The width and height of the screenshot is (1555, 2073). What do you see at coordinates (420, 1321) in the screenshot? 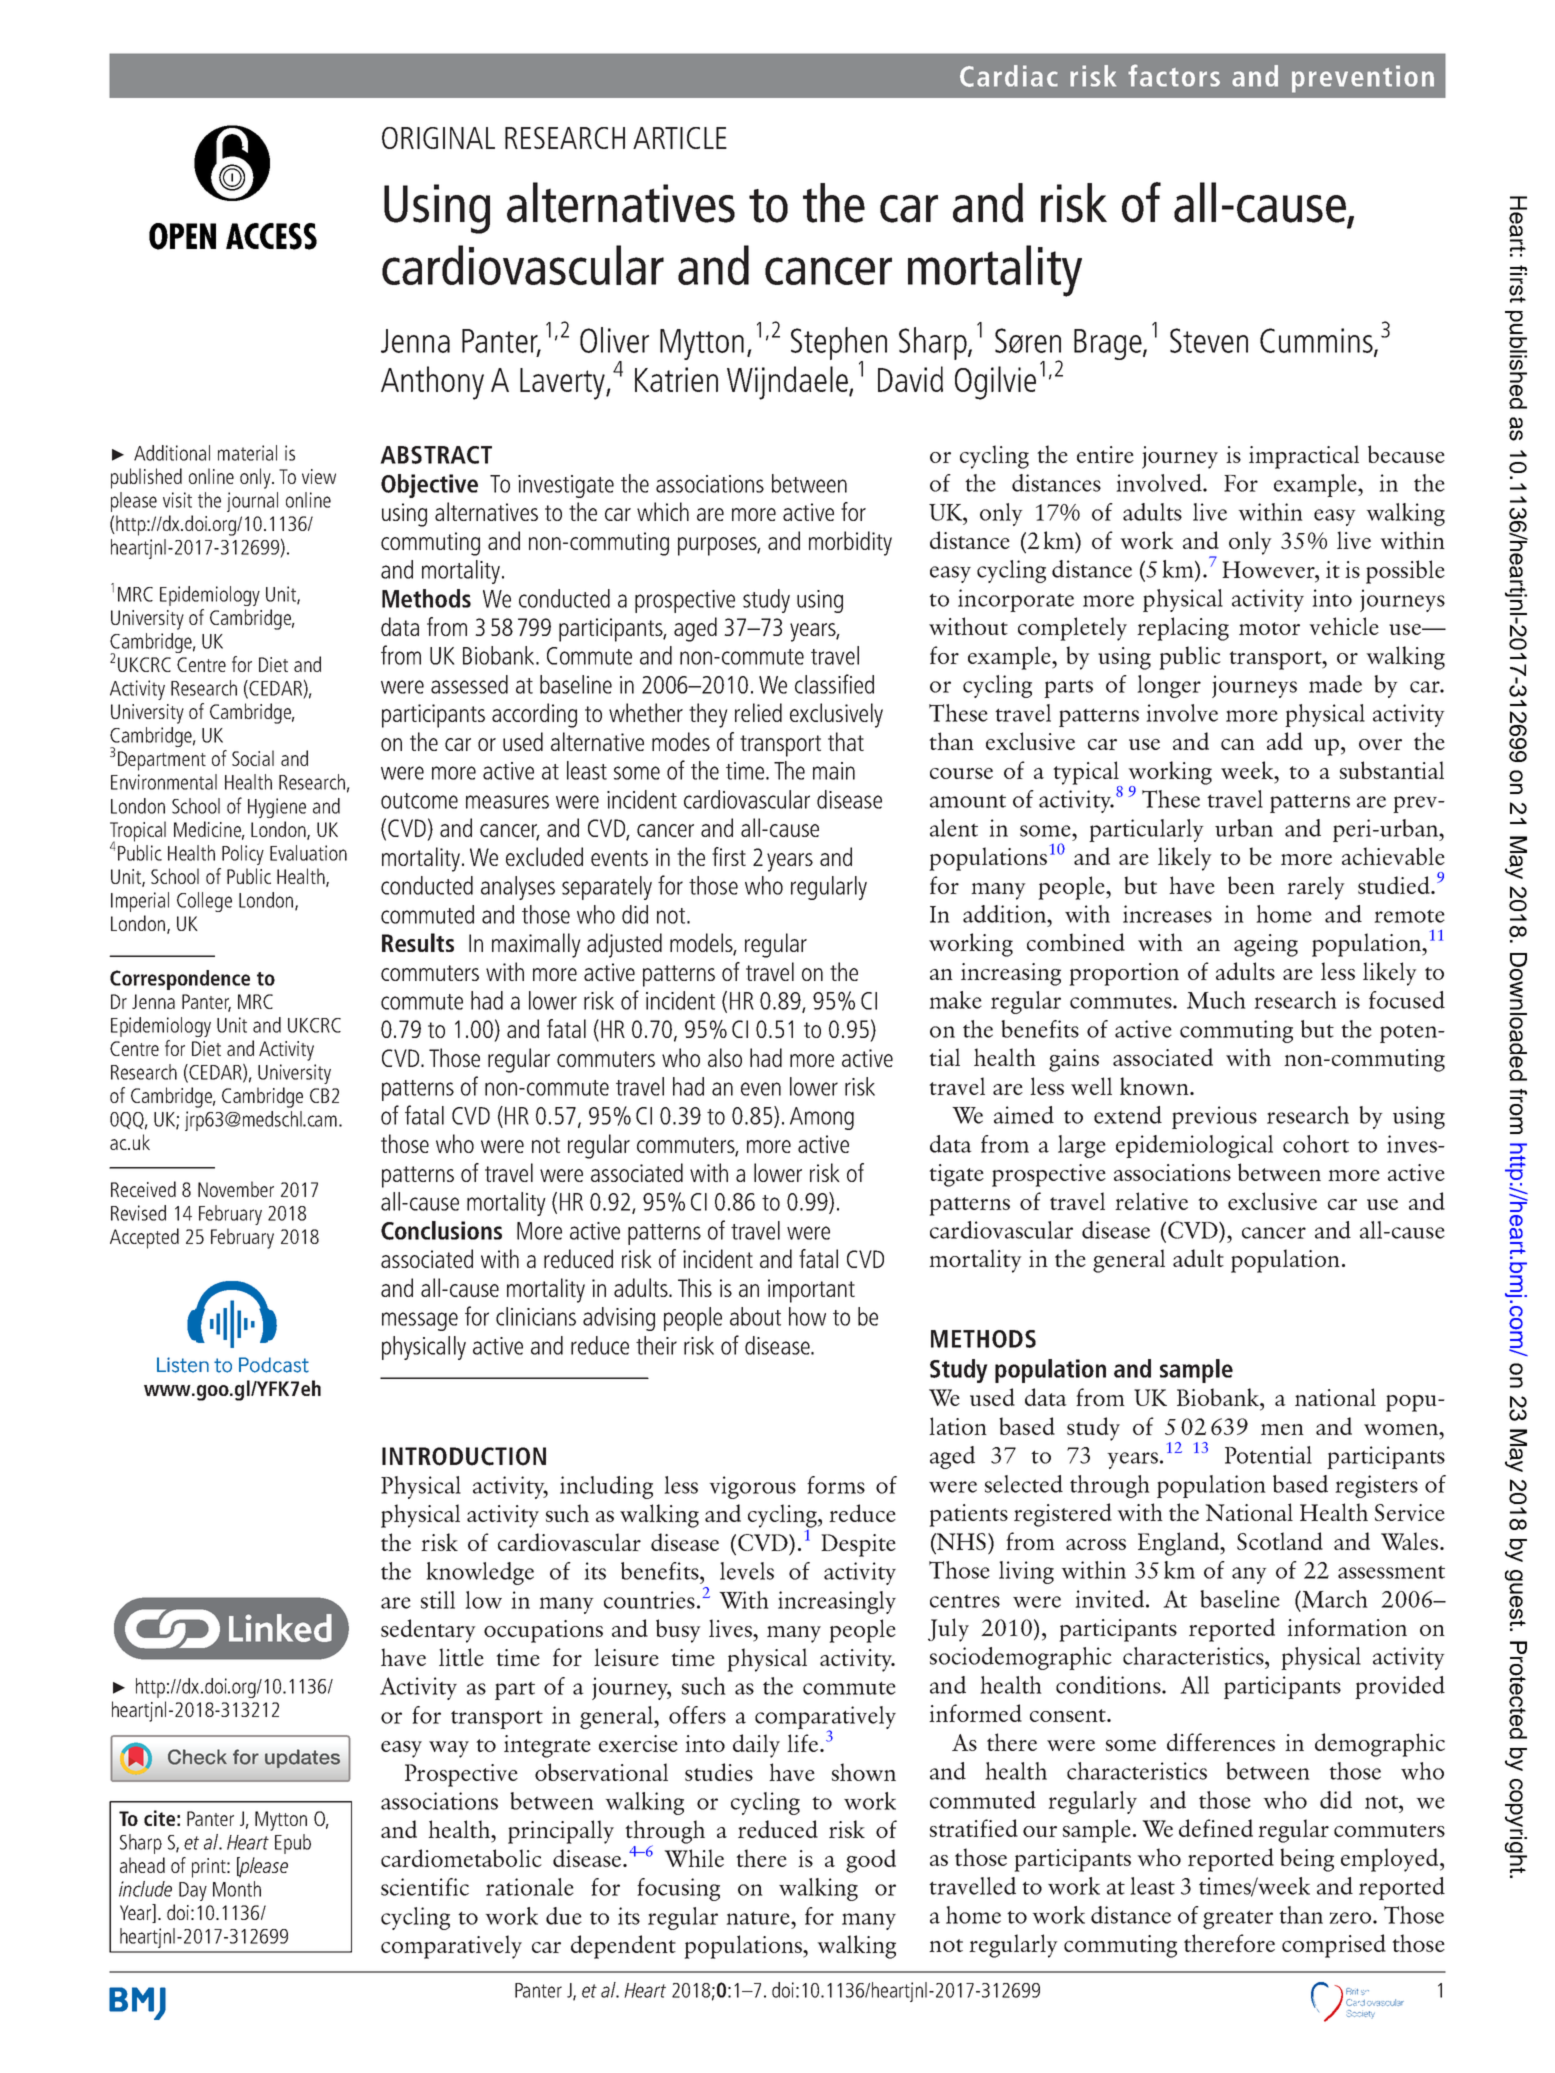
I see `message` at bounding box center [420, 1321].
